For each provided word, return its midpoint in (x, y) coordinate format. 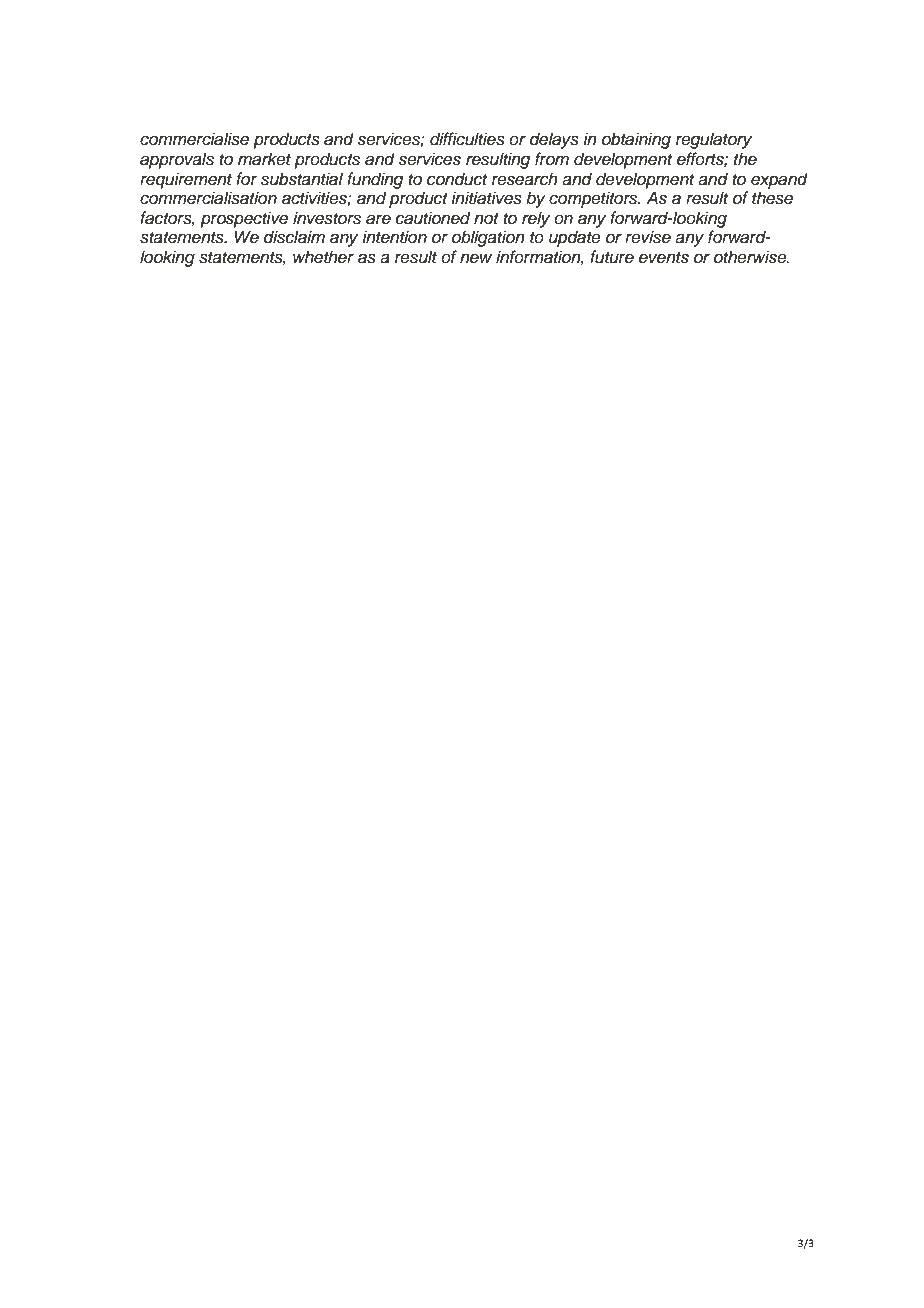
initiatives (486, 198)
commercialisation (208, 198)
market (264, 159)
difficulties (467, 139)
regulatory (714, 140)
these (772, 198)
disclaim (294, 237)
